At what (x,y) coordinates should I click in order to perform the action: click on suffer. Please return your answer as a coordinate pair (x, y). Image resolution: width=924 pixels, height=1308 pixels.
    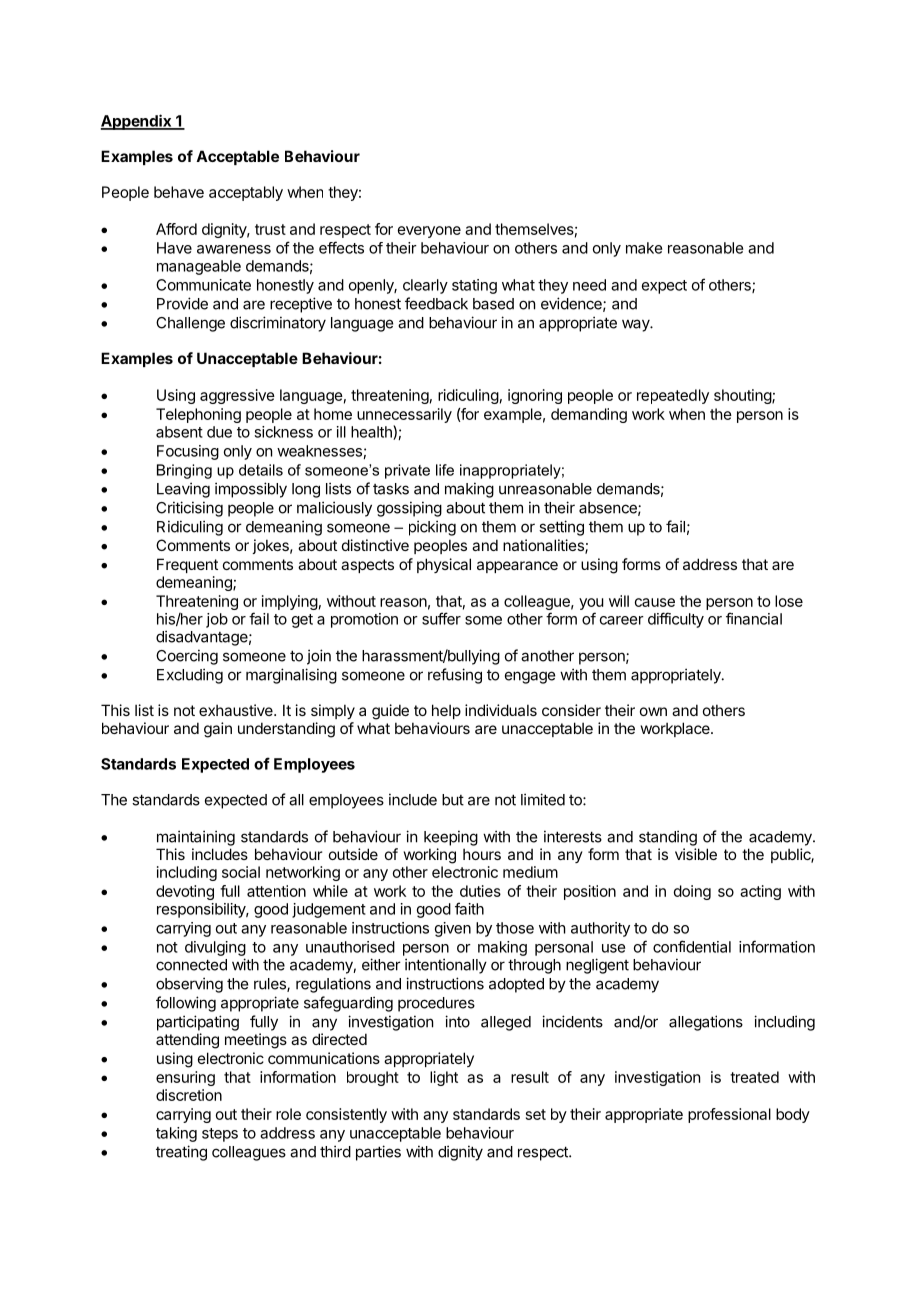
    Looking at the image, I should click on (441, 618).
